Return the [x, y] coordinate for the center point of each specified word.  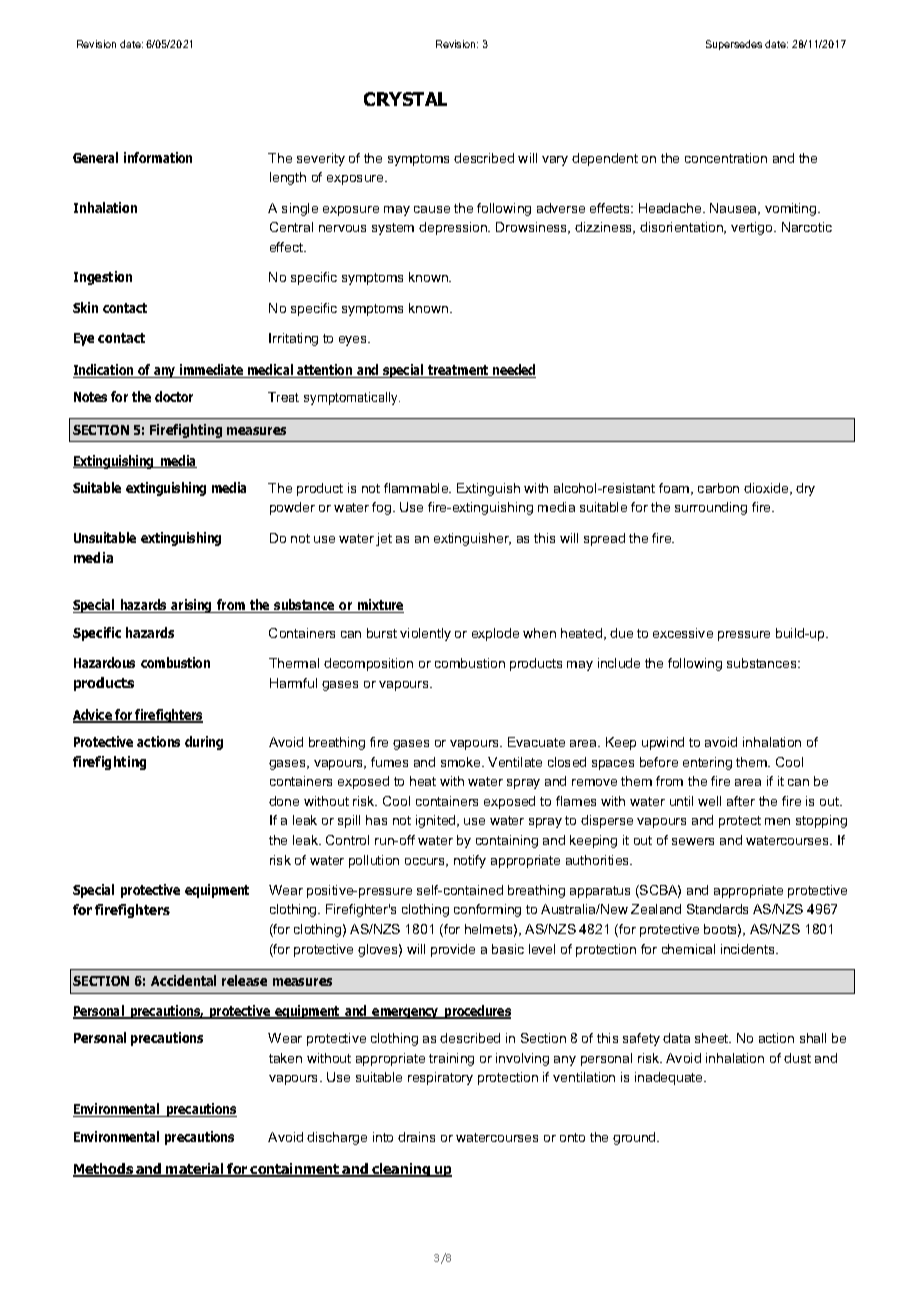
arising [192, 606]
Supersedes [734, 45]
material [195, 1170]
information [158, 157]
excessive [683, 633]
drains [416, 1137]
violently [425, 634]
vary [555, 161]
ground [635, 1138]
